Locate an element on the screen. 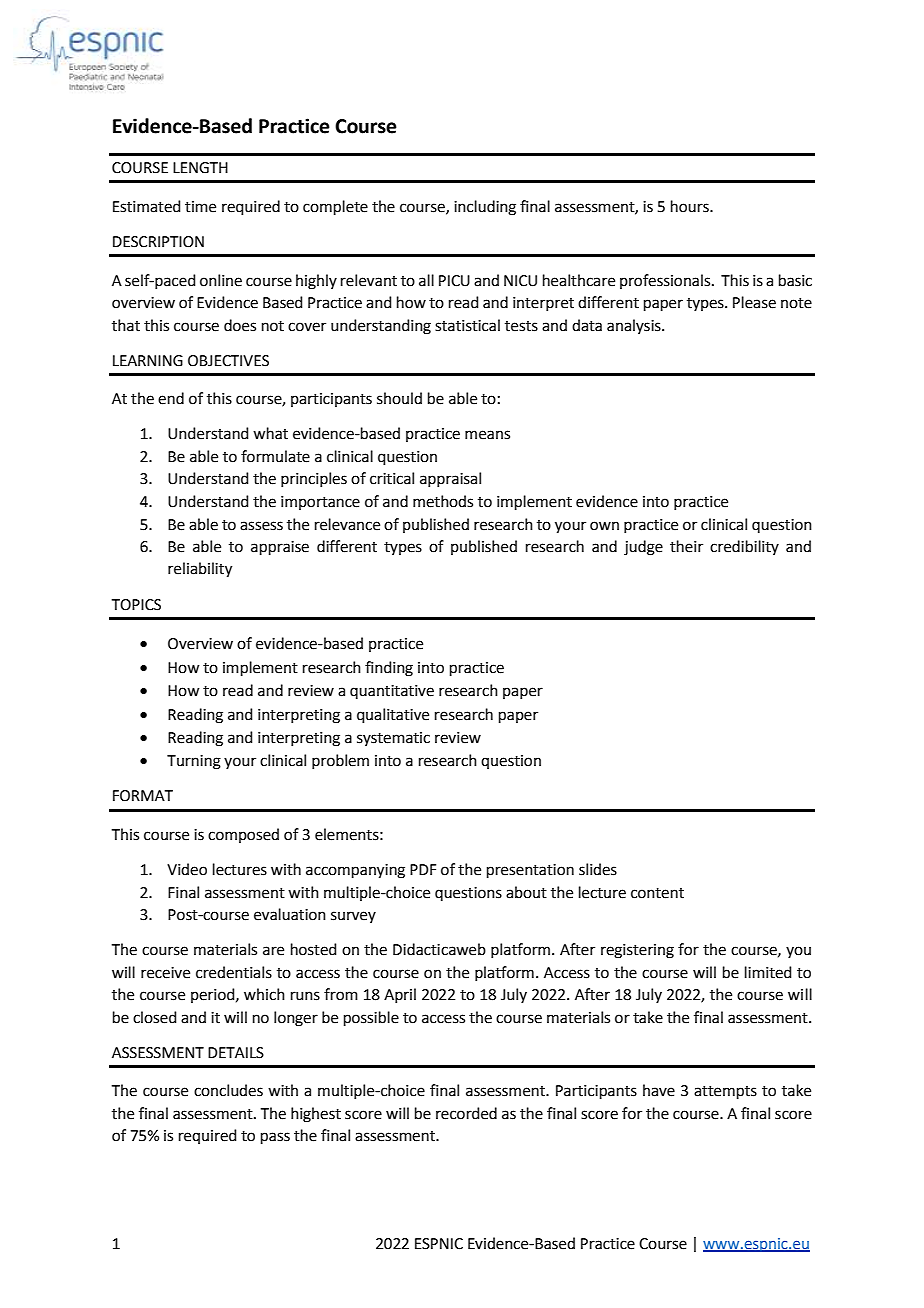  time is located at coordinates (200, 207).
